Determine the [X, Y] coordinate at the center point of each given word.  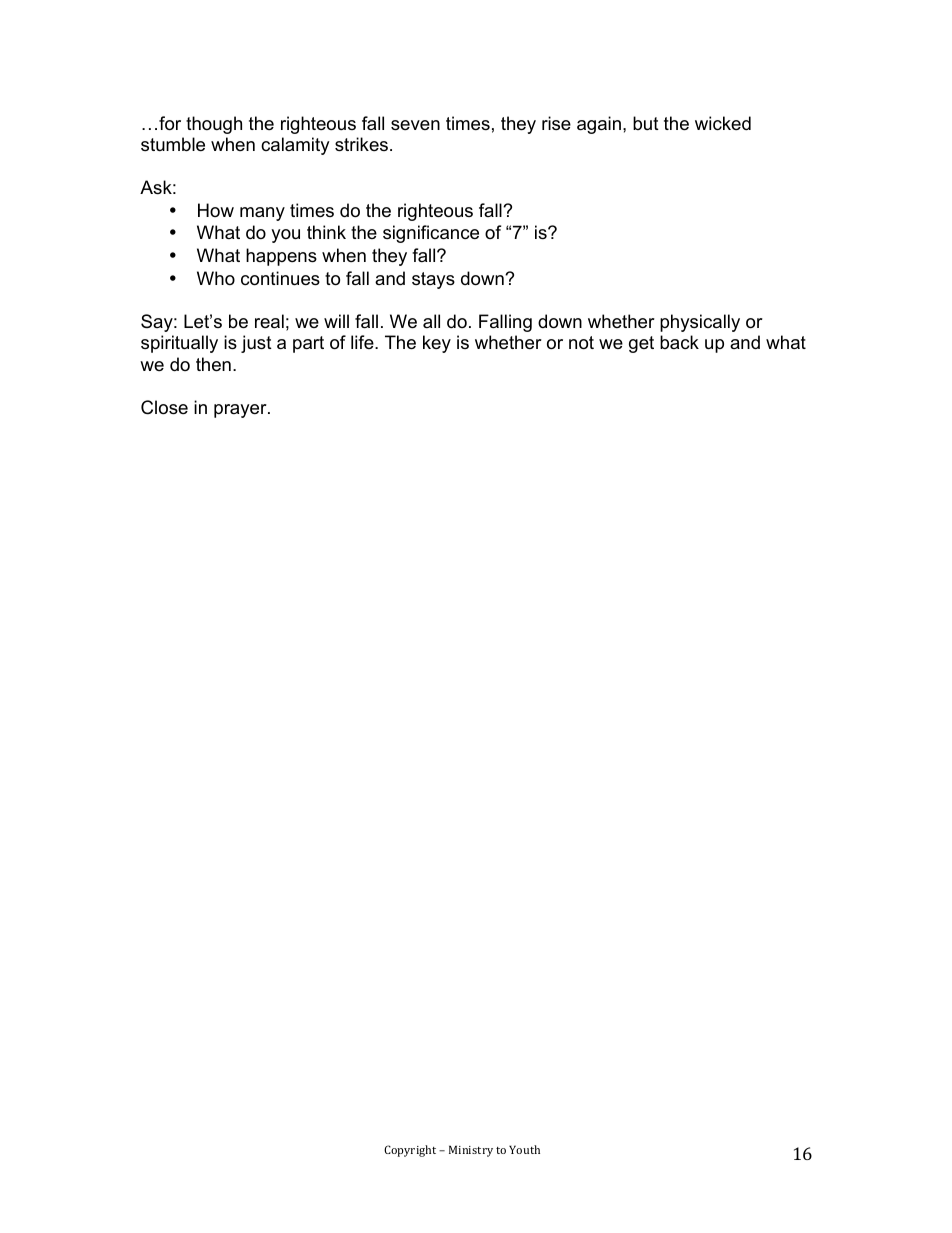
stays [433, 280]
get [641, 344]
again [599, 125]
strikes [361, 144]
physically [700, 323]
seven [415, 125]
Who [216, 278]
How [216, 210]
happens [281, 257]
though [214, 125]
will [336, 321]
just [256, 344]
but [646, 123]
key [437, 344]
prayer [241, 411]
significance [431, 234]
